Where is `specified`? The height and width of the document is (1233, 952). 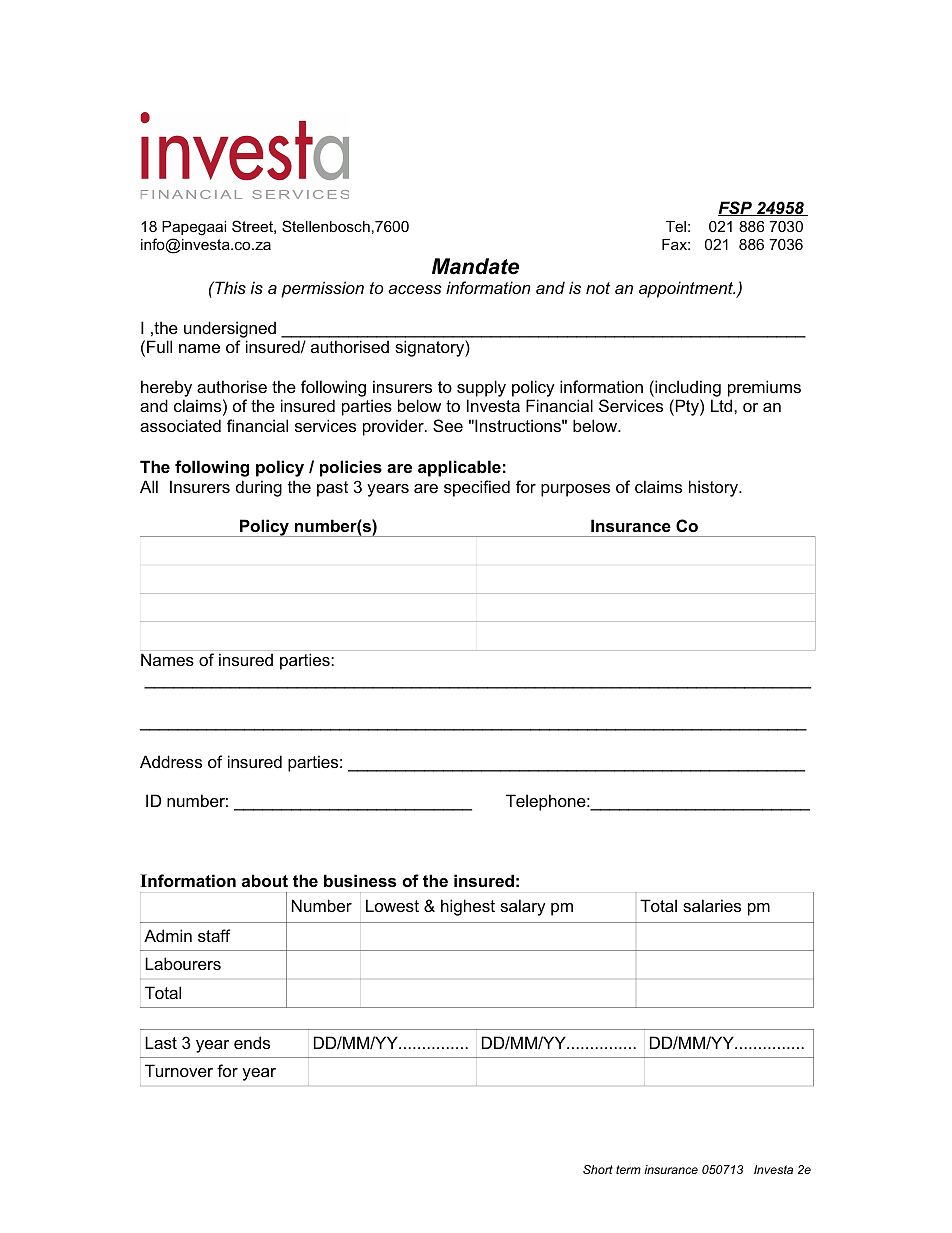 specified is located at coordinates (477, 488).
